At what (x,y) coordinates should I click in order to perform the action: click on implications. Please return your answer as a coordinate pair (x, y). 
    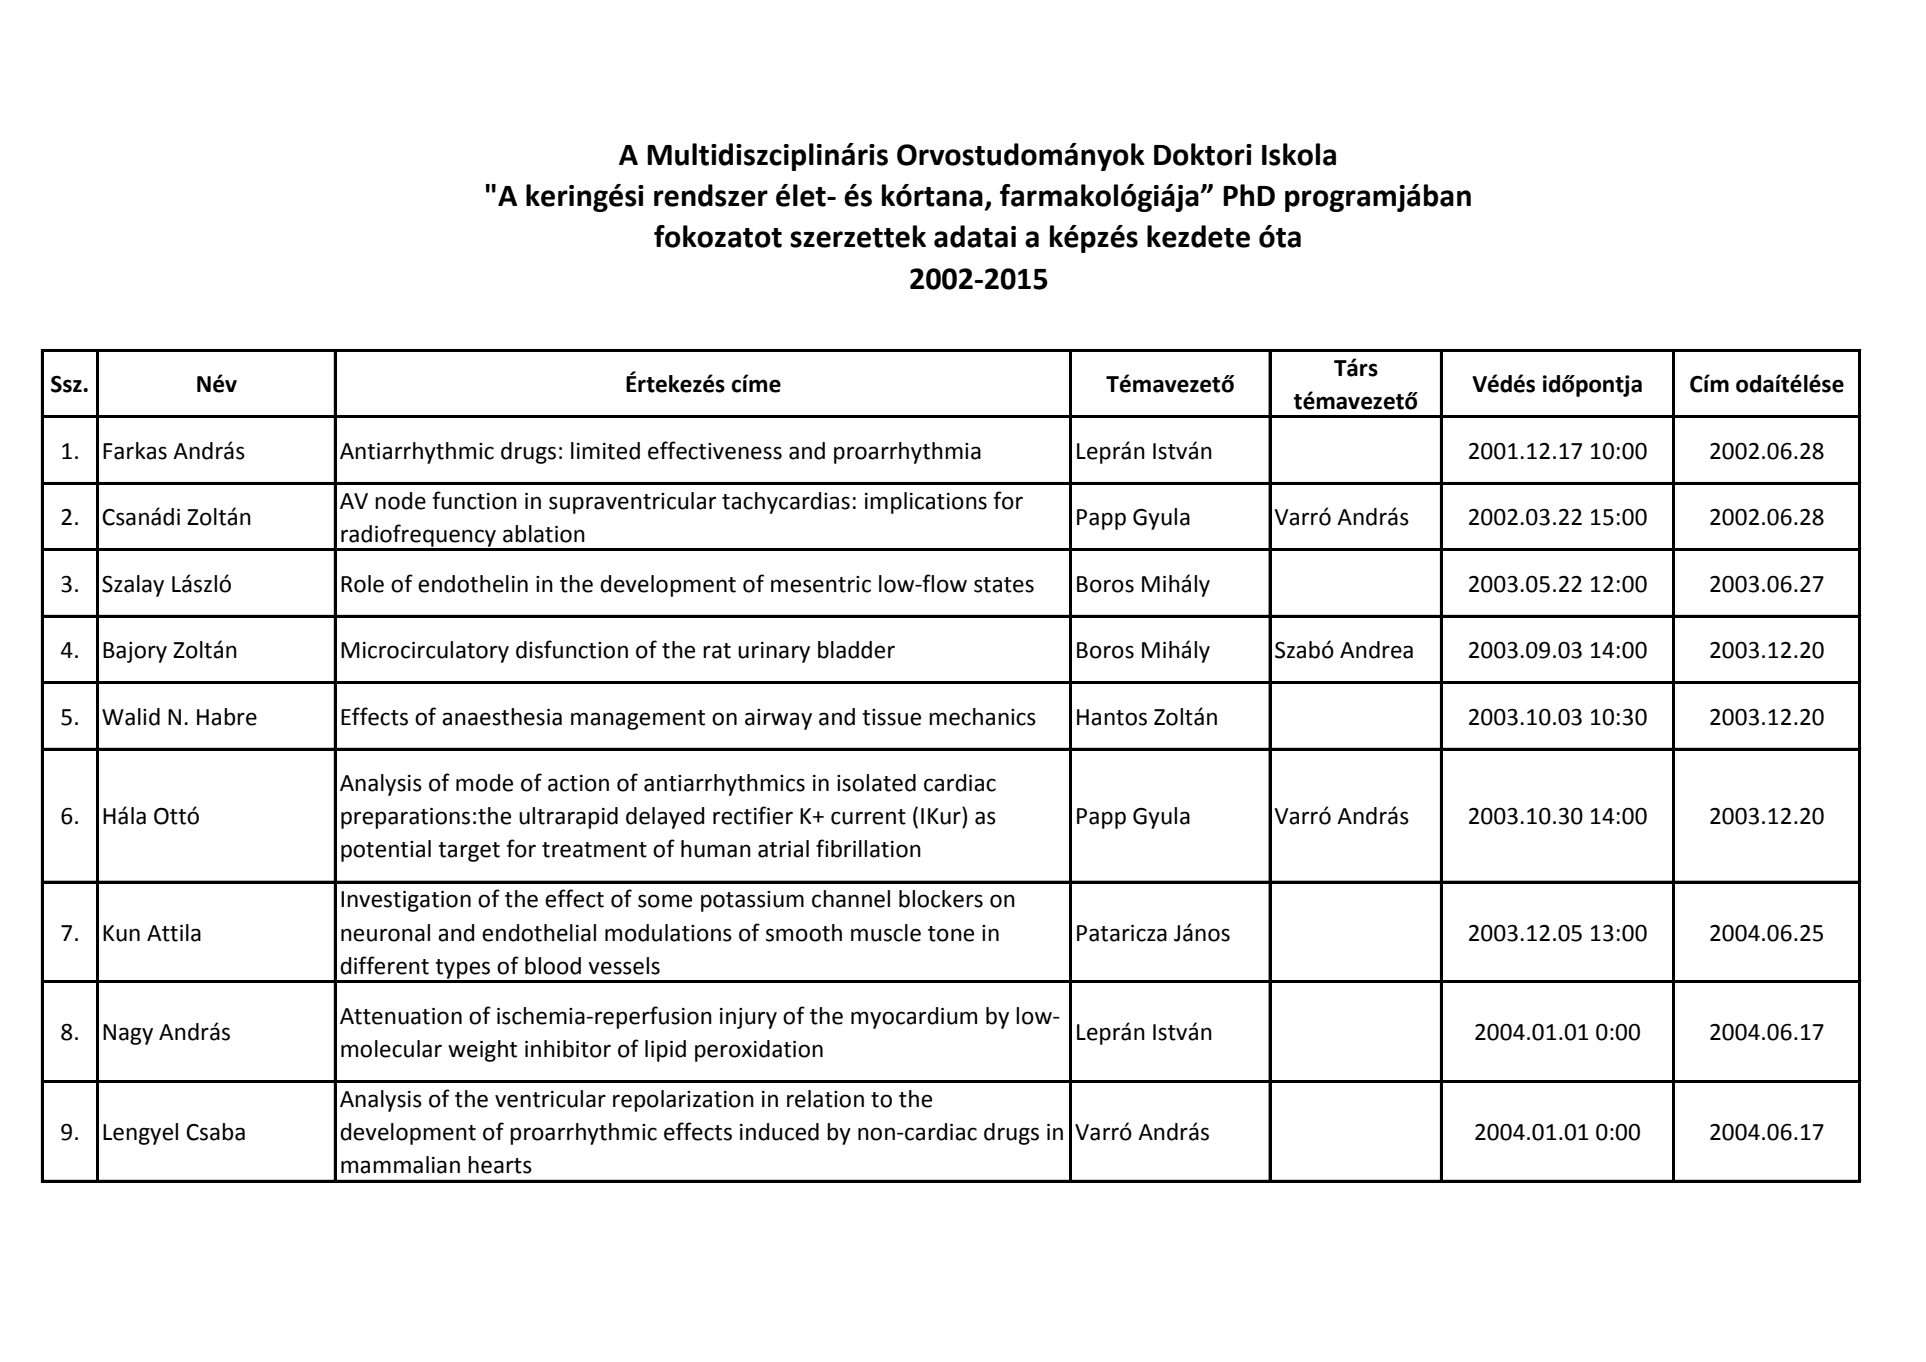
    Looking at the image, I should click on (926, 503).
